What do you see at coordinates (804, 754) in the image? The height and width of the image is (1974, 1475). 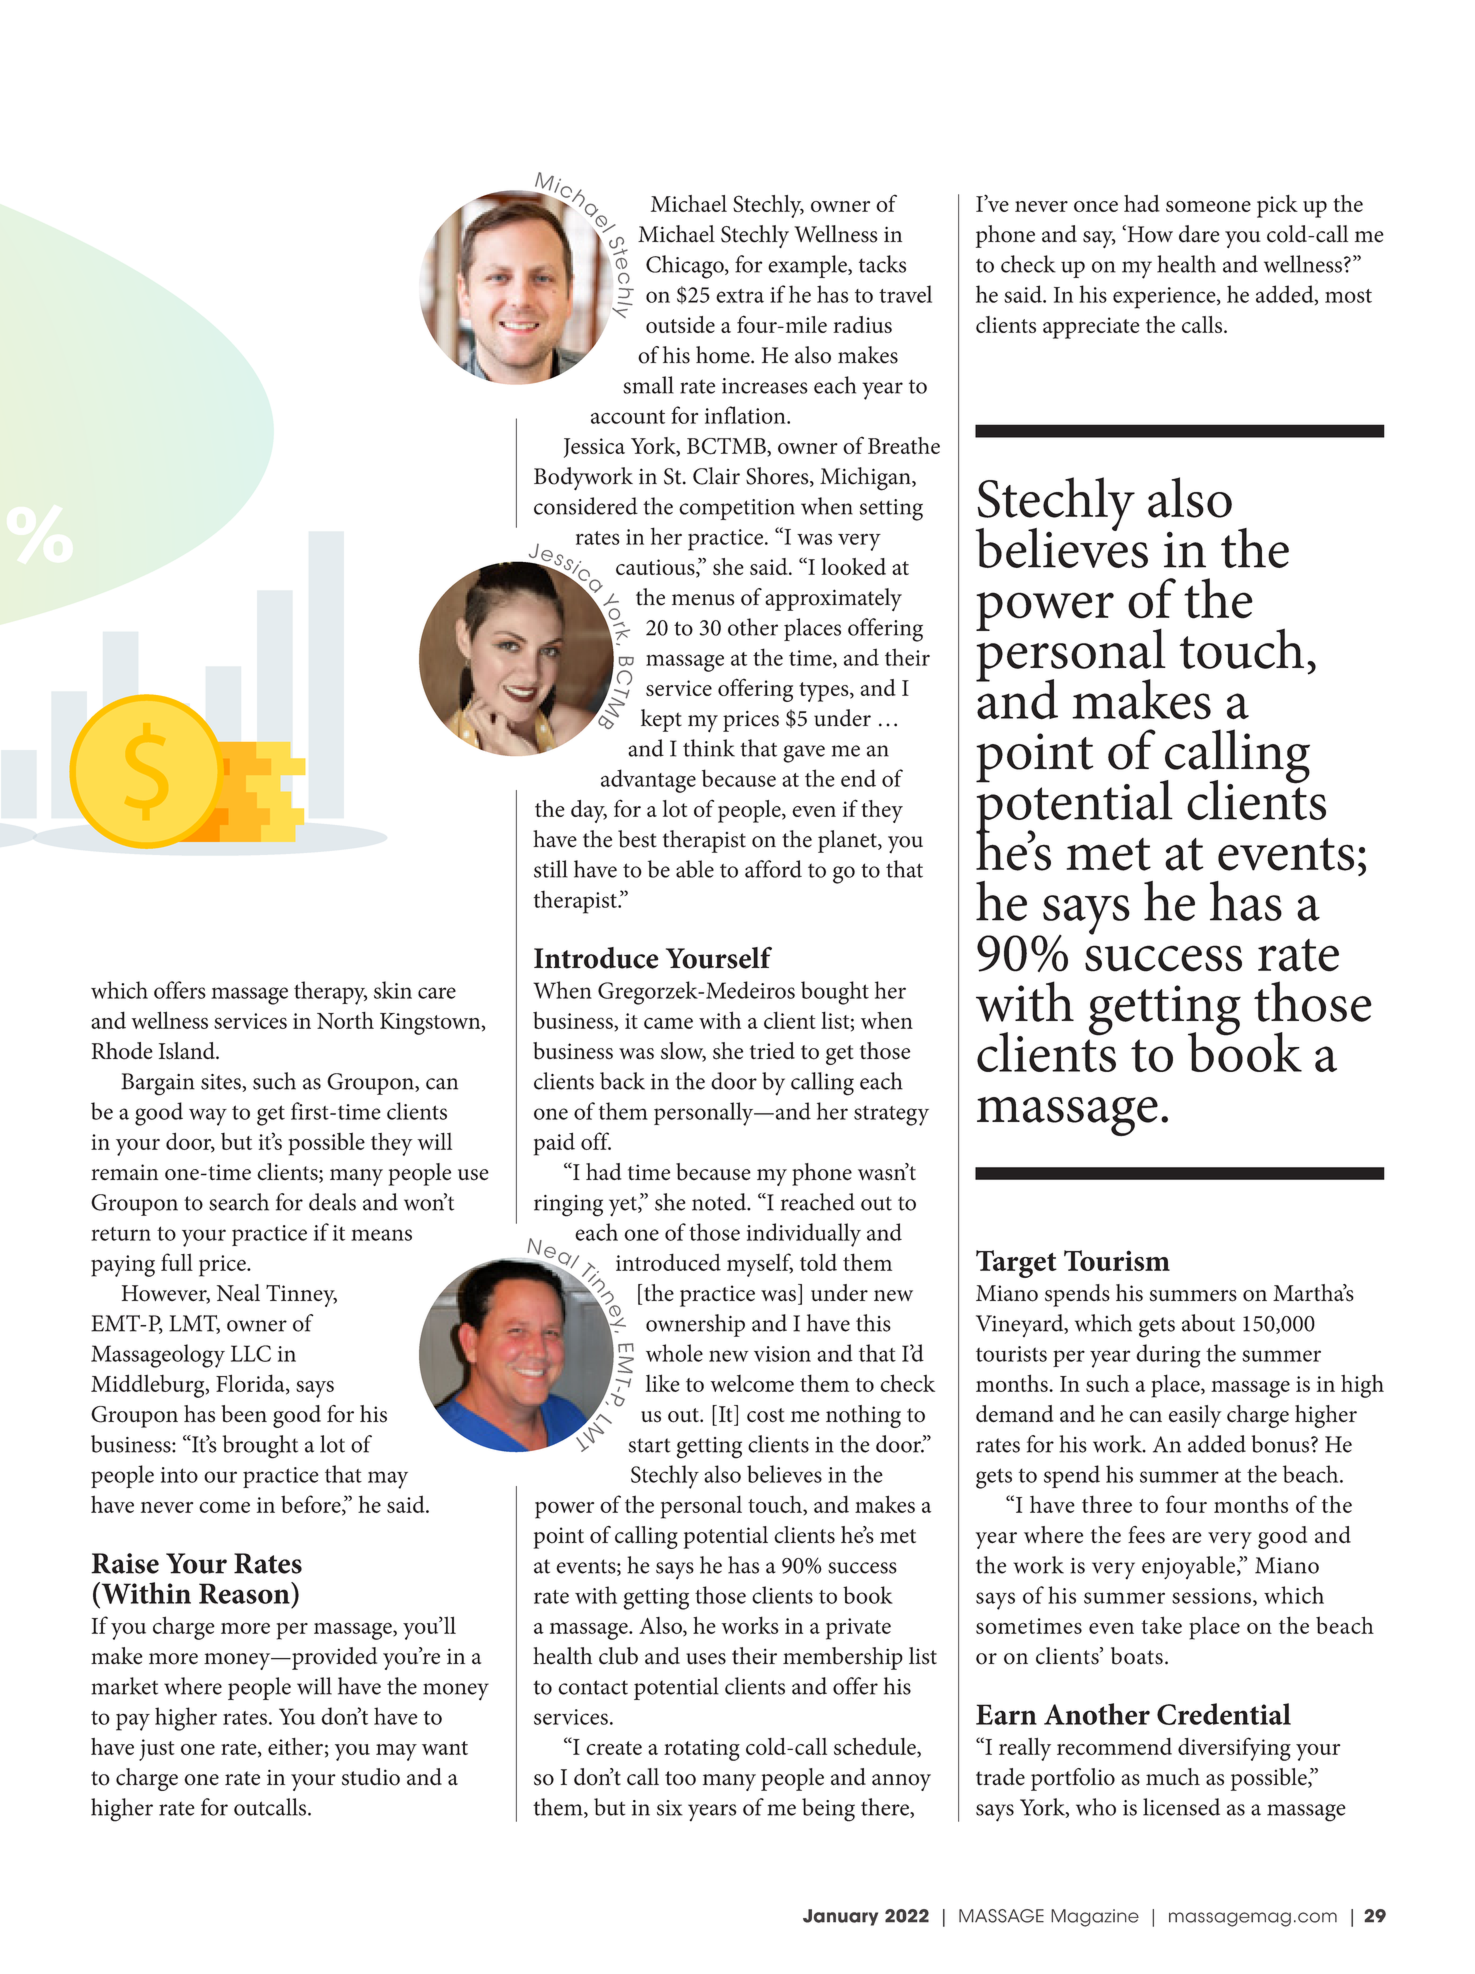 I see `gave` at bounding box center [804, 754].
